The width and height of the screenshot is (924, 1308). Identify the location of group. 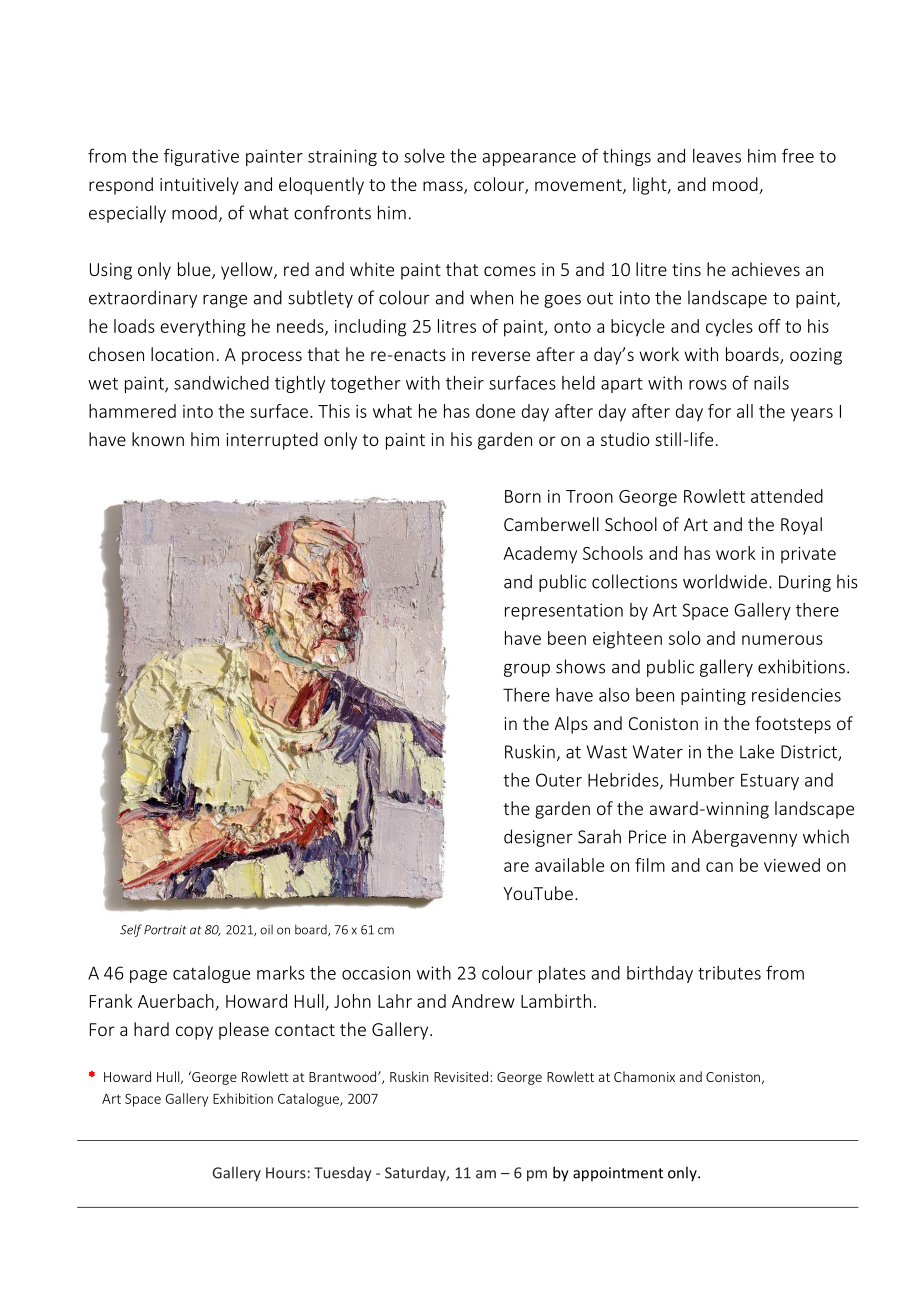
(527, 670).
